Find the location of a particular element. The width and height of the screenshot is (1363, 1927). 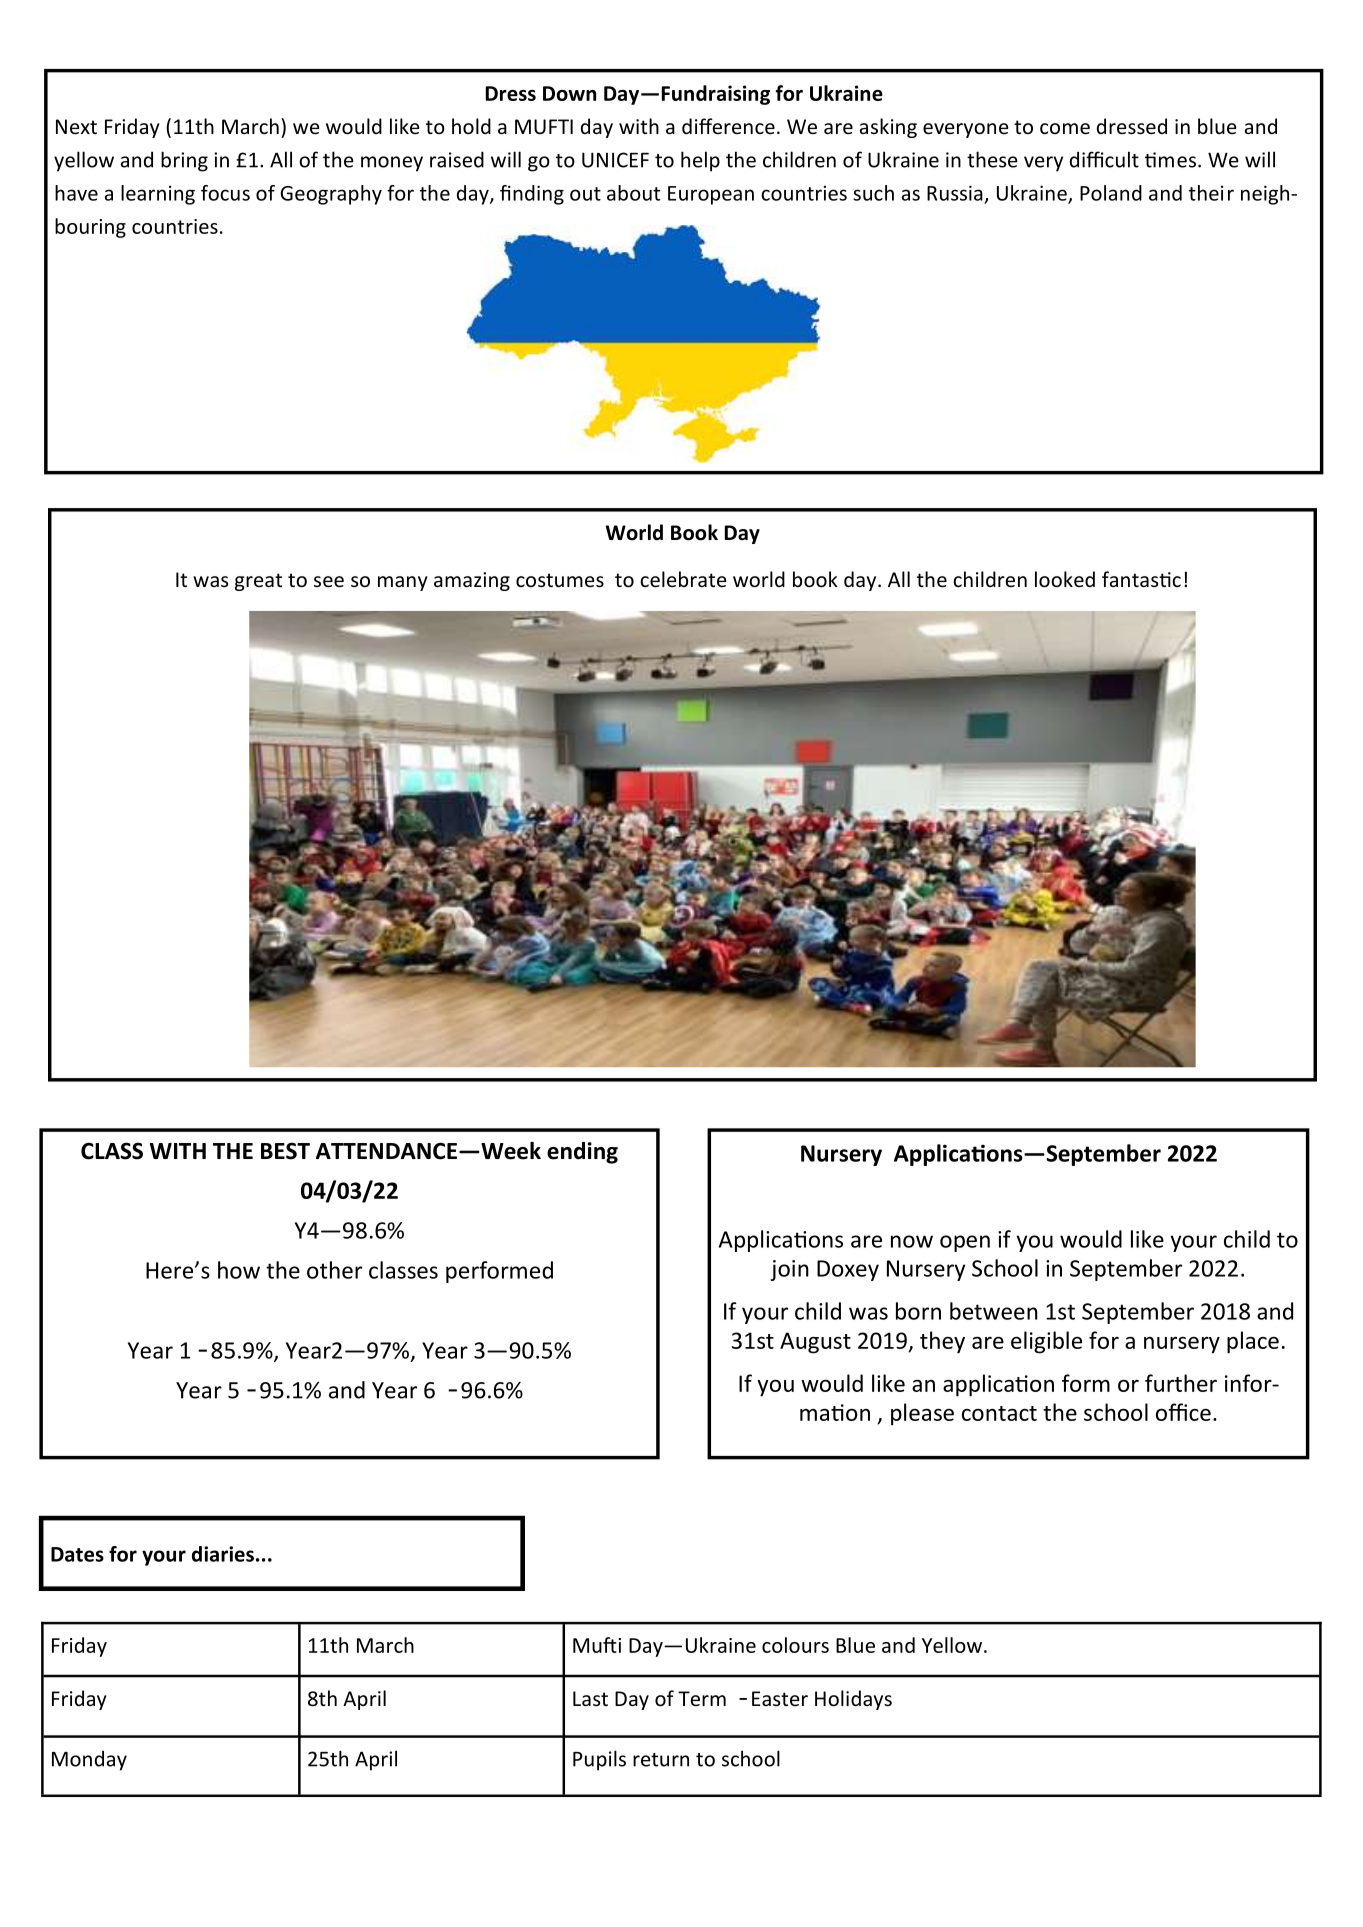

Term is located at coordinates (702, 1699).
